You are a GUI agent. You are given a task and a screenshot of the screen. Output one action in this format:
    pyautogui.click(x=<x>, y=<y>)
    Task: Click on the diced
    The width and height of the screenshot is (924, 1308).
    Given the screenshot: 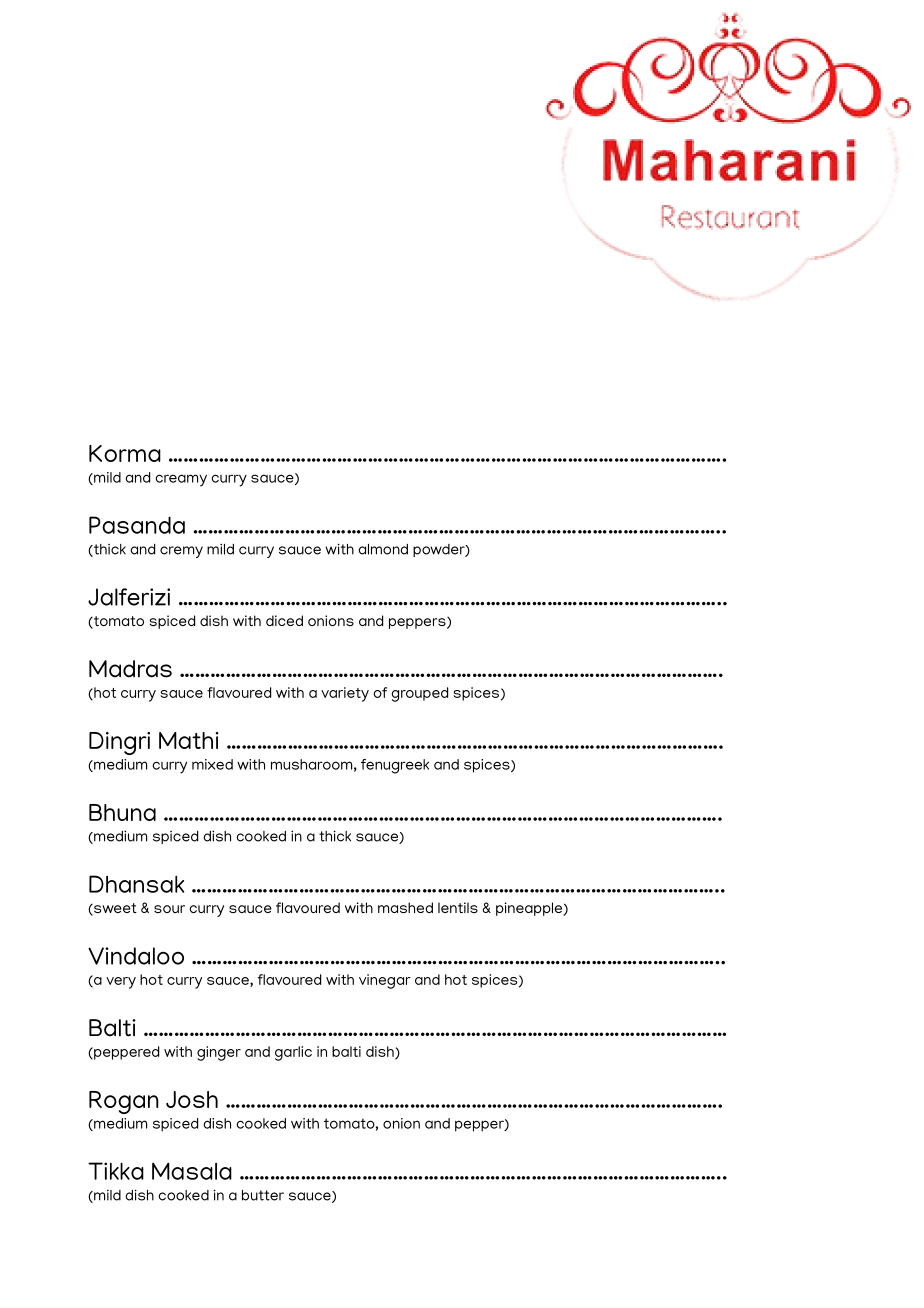 What is the action you would take?
    pyautogui.click(x=284, y=620)
